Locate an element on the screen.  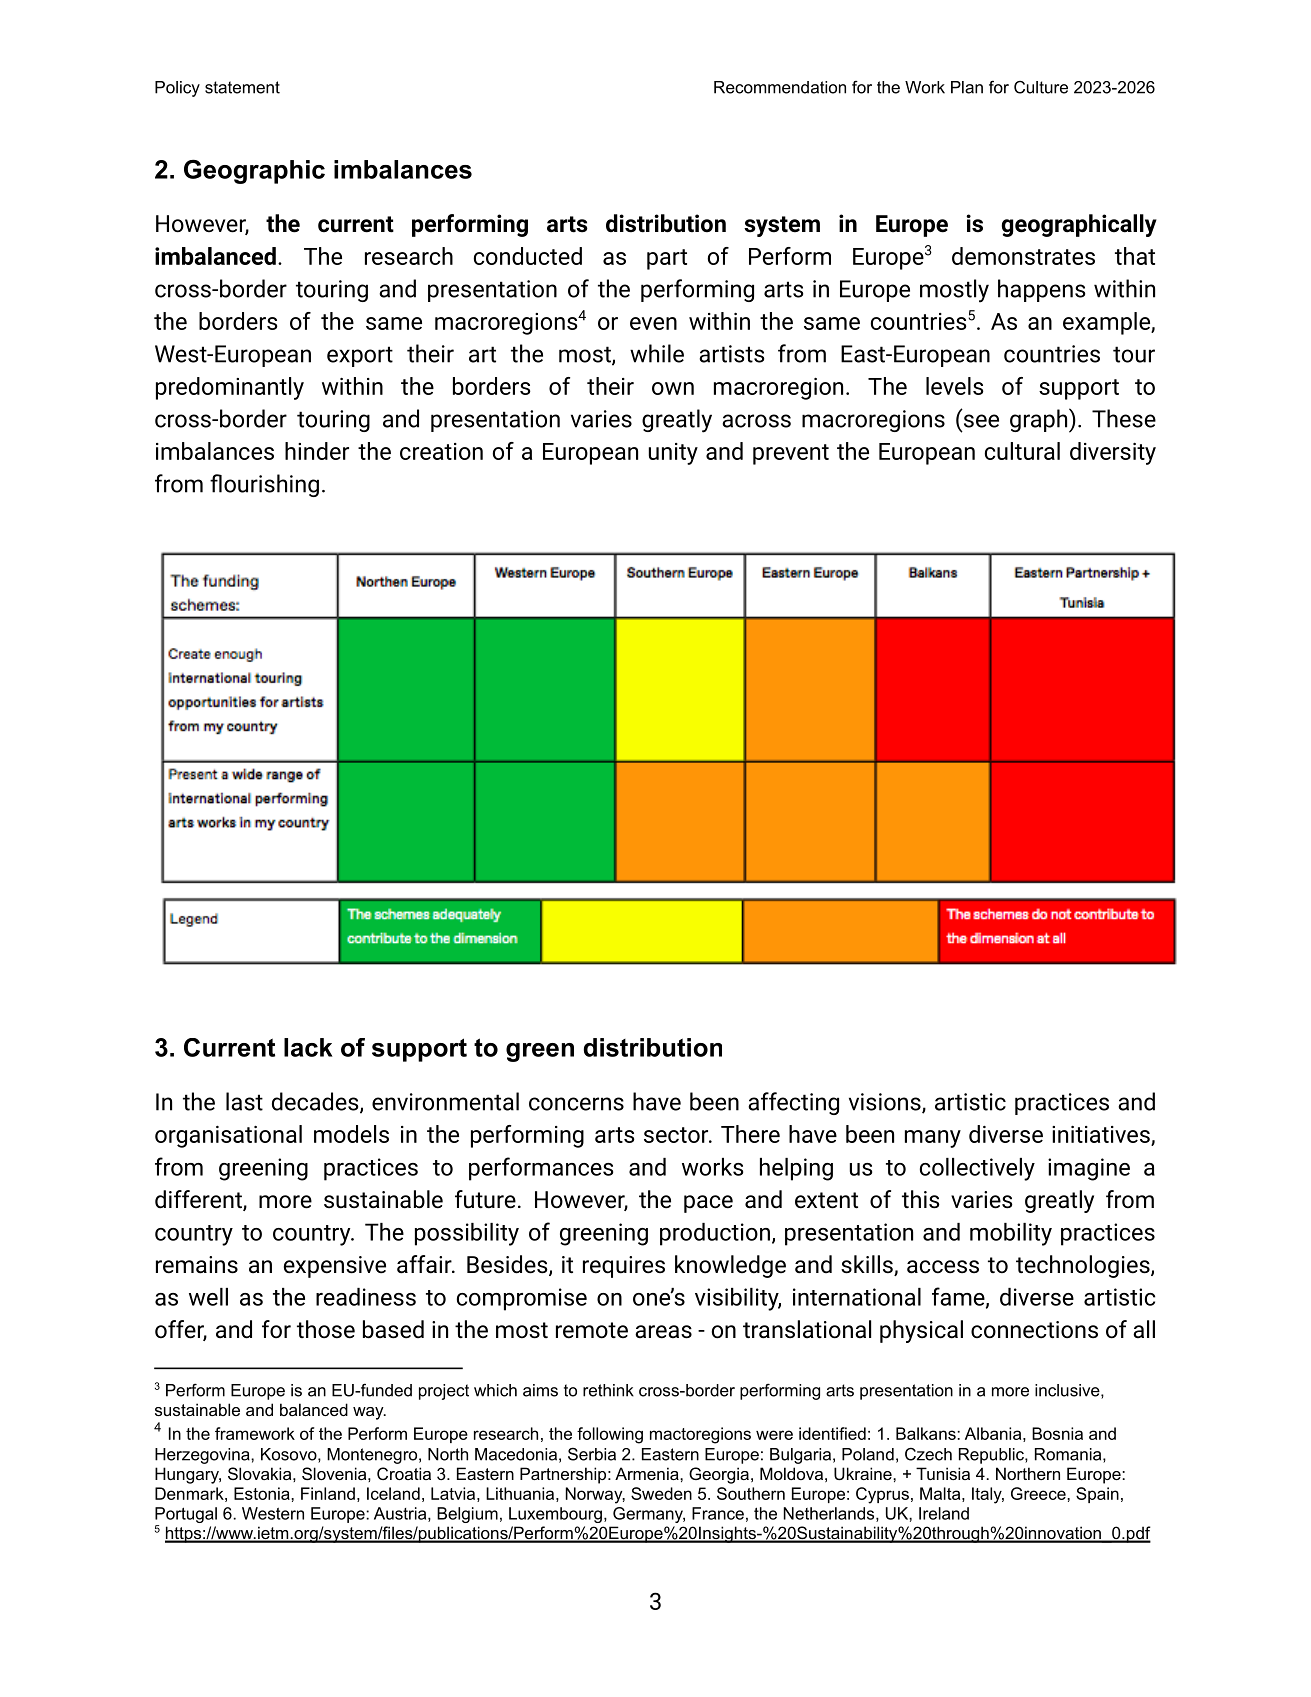
statement is located at coordinates (242, 87).
